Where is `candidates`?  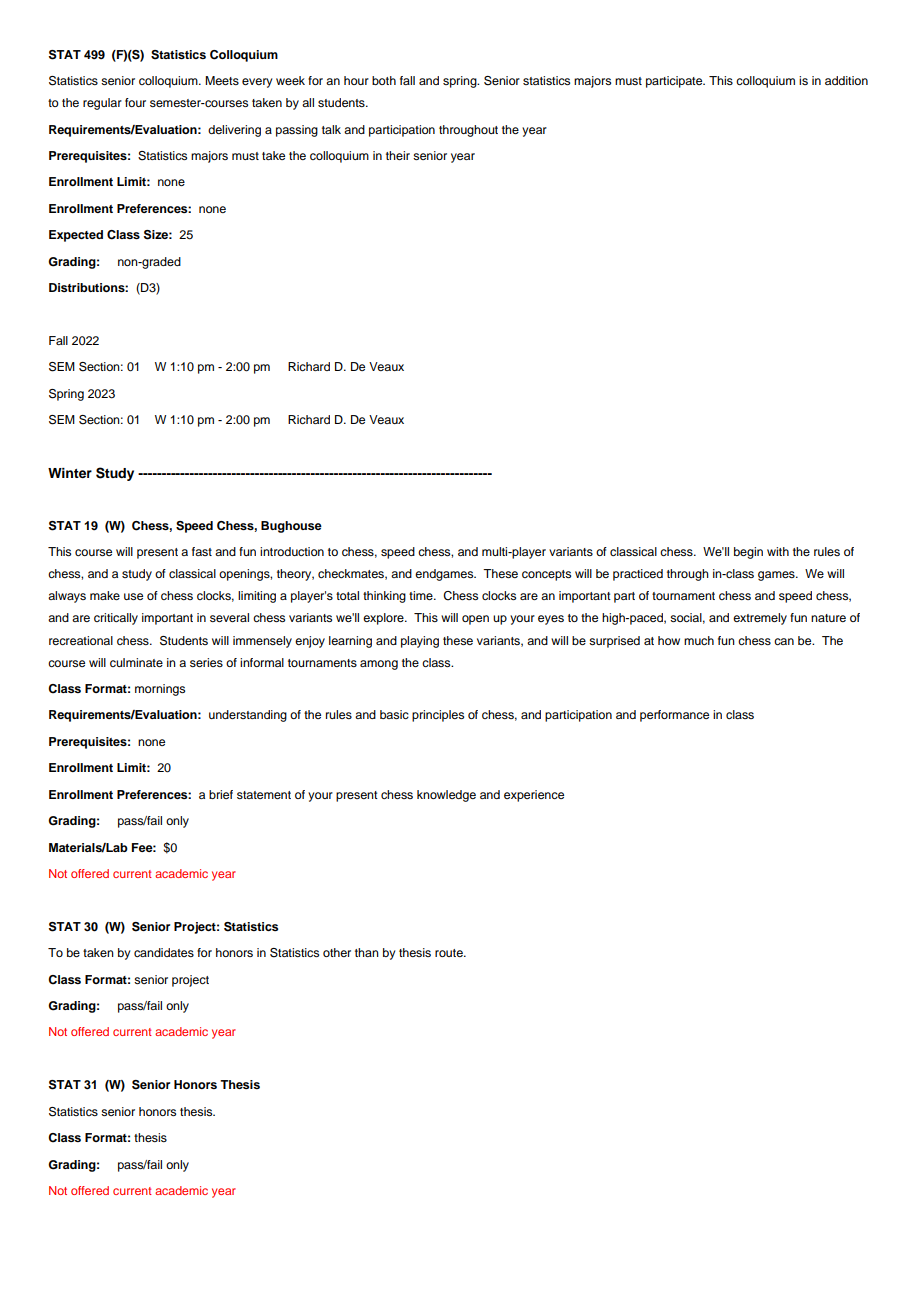
candidates is located at coordinates (164, 952).
